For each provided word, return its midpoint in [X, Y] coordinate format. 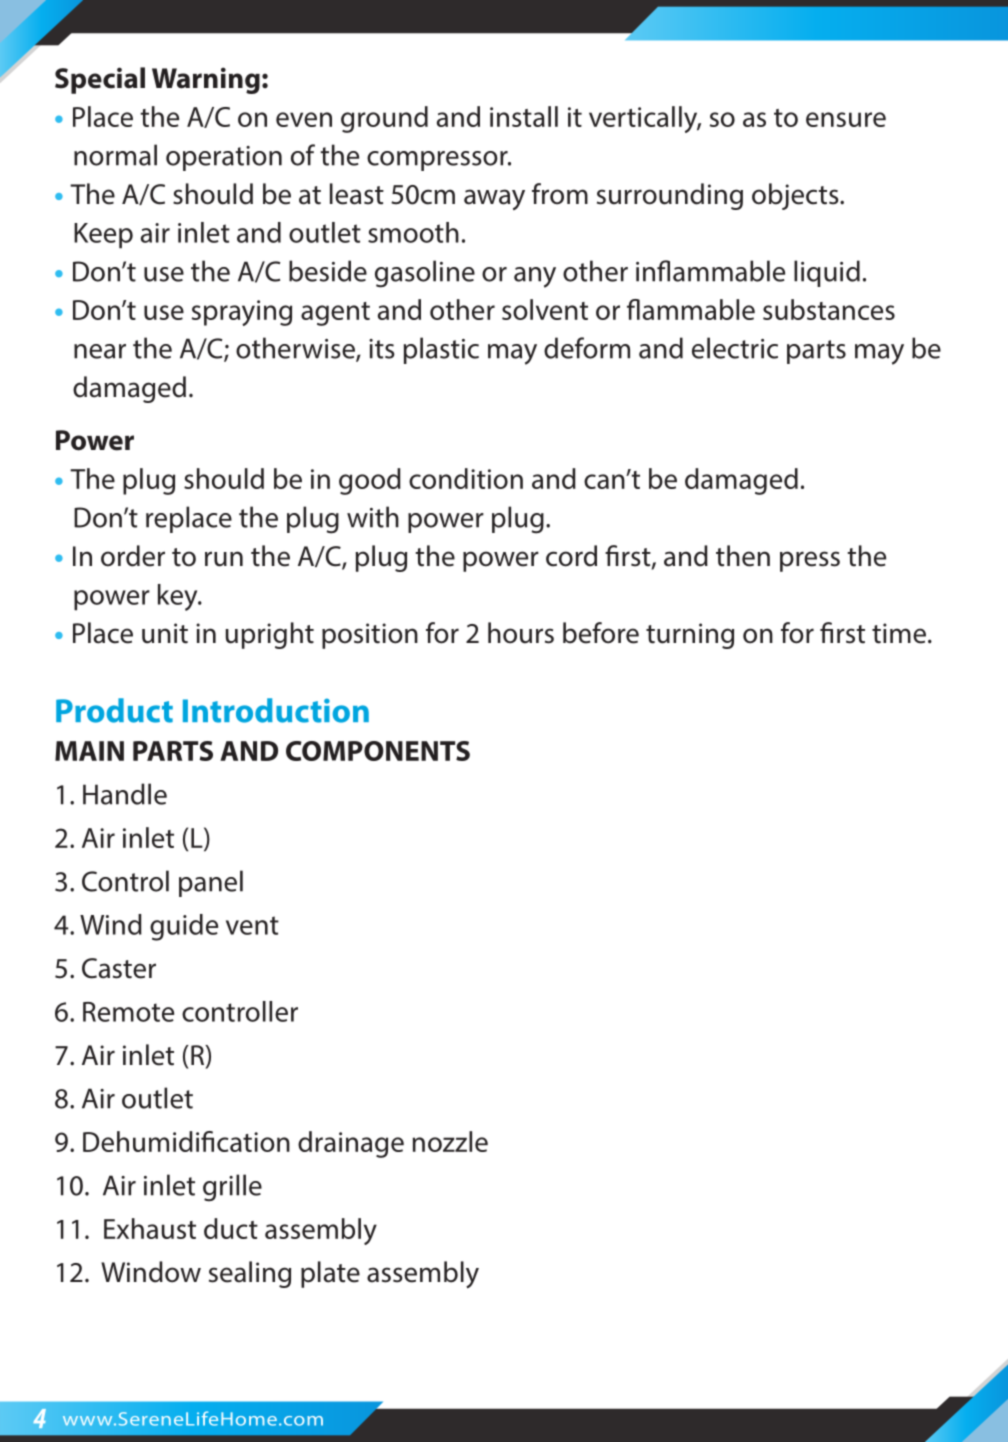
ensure [846, 119]
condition [466, 478]
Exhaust [150, 1228]
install [524, 116]
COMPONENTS [378, 751]
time [899, 633]
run [224, 559]
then [743, 556]
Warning [206, 80]
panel [211, 883]
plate [330, 1274]
